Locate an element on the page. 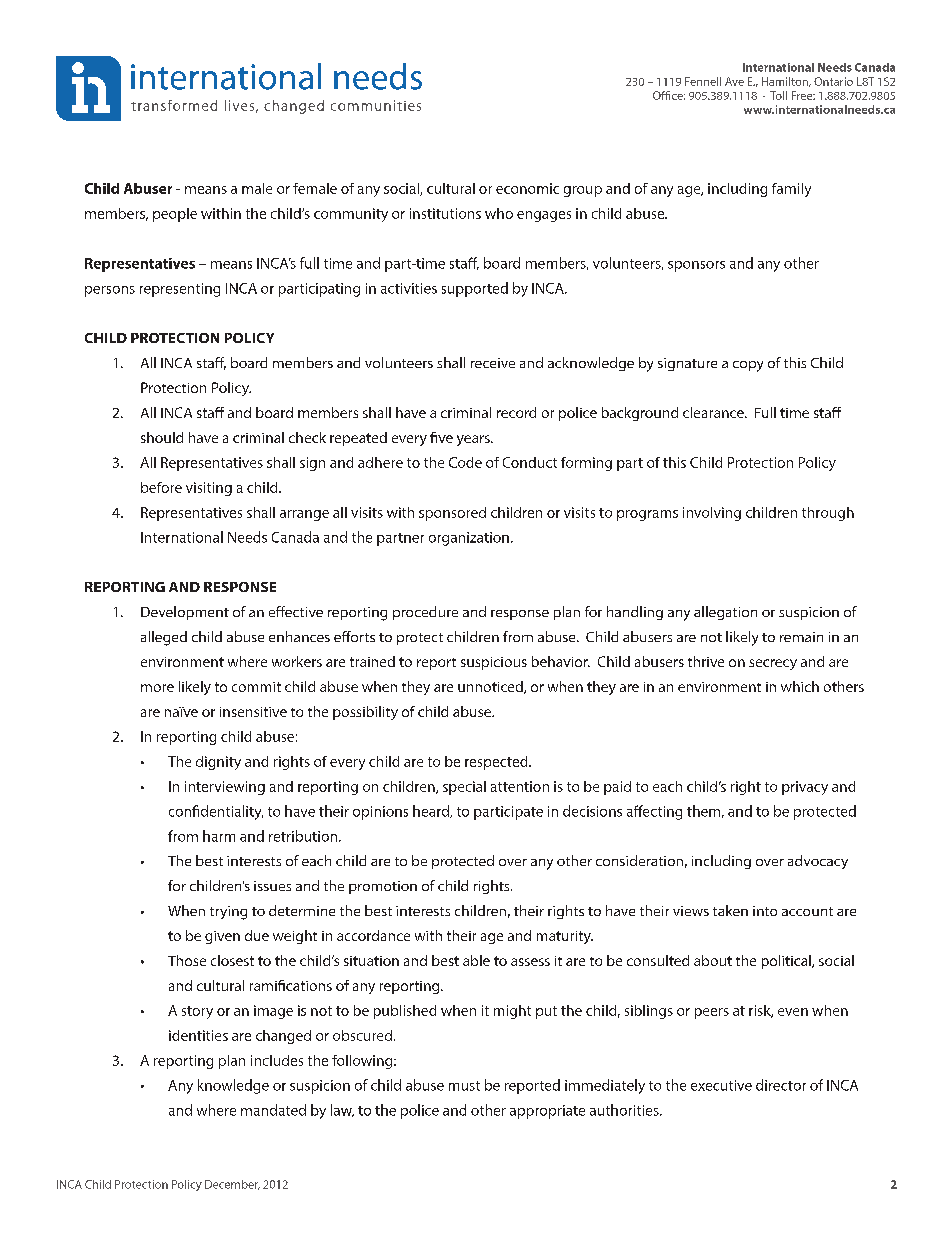 This document has width=952, height=1233. people is located at coordinates (175, 215).
